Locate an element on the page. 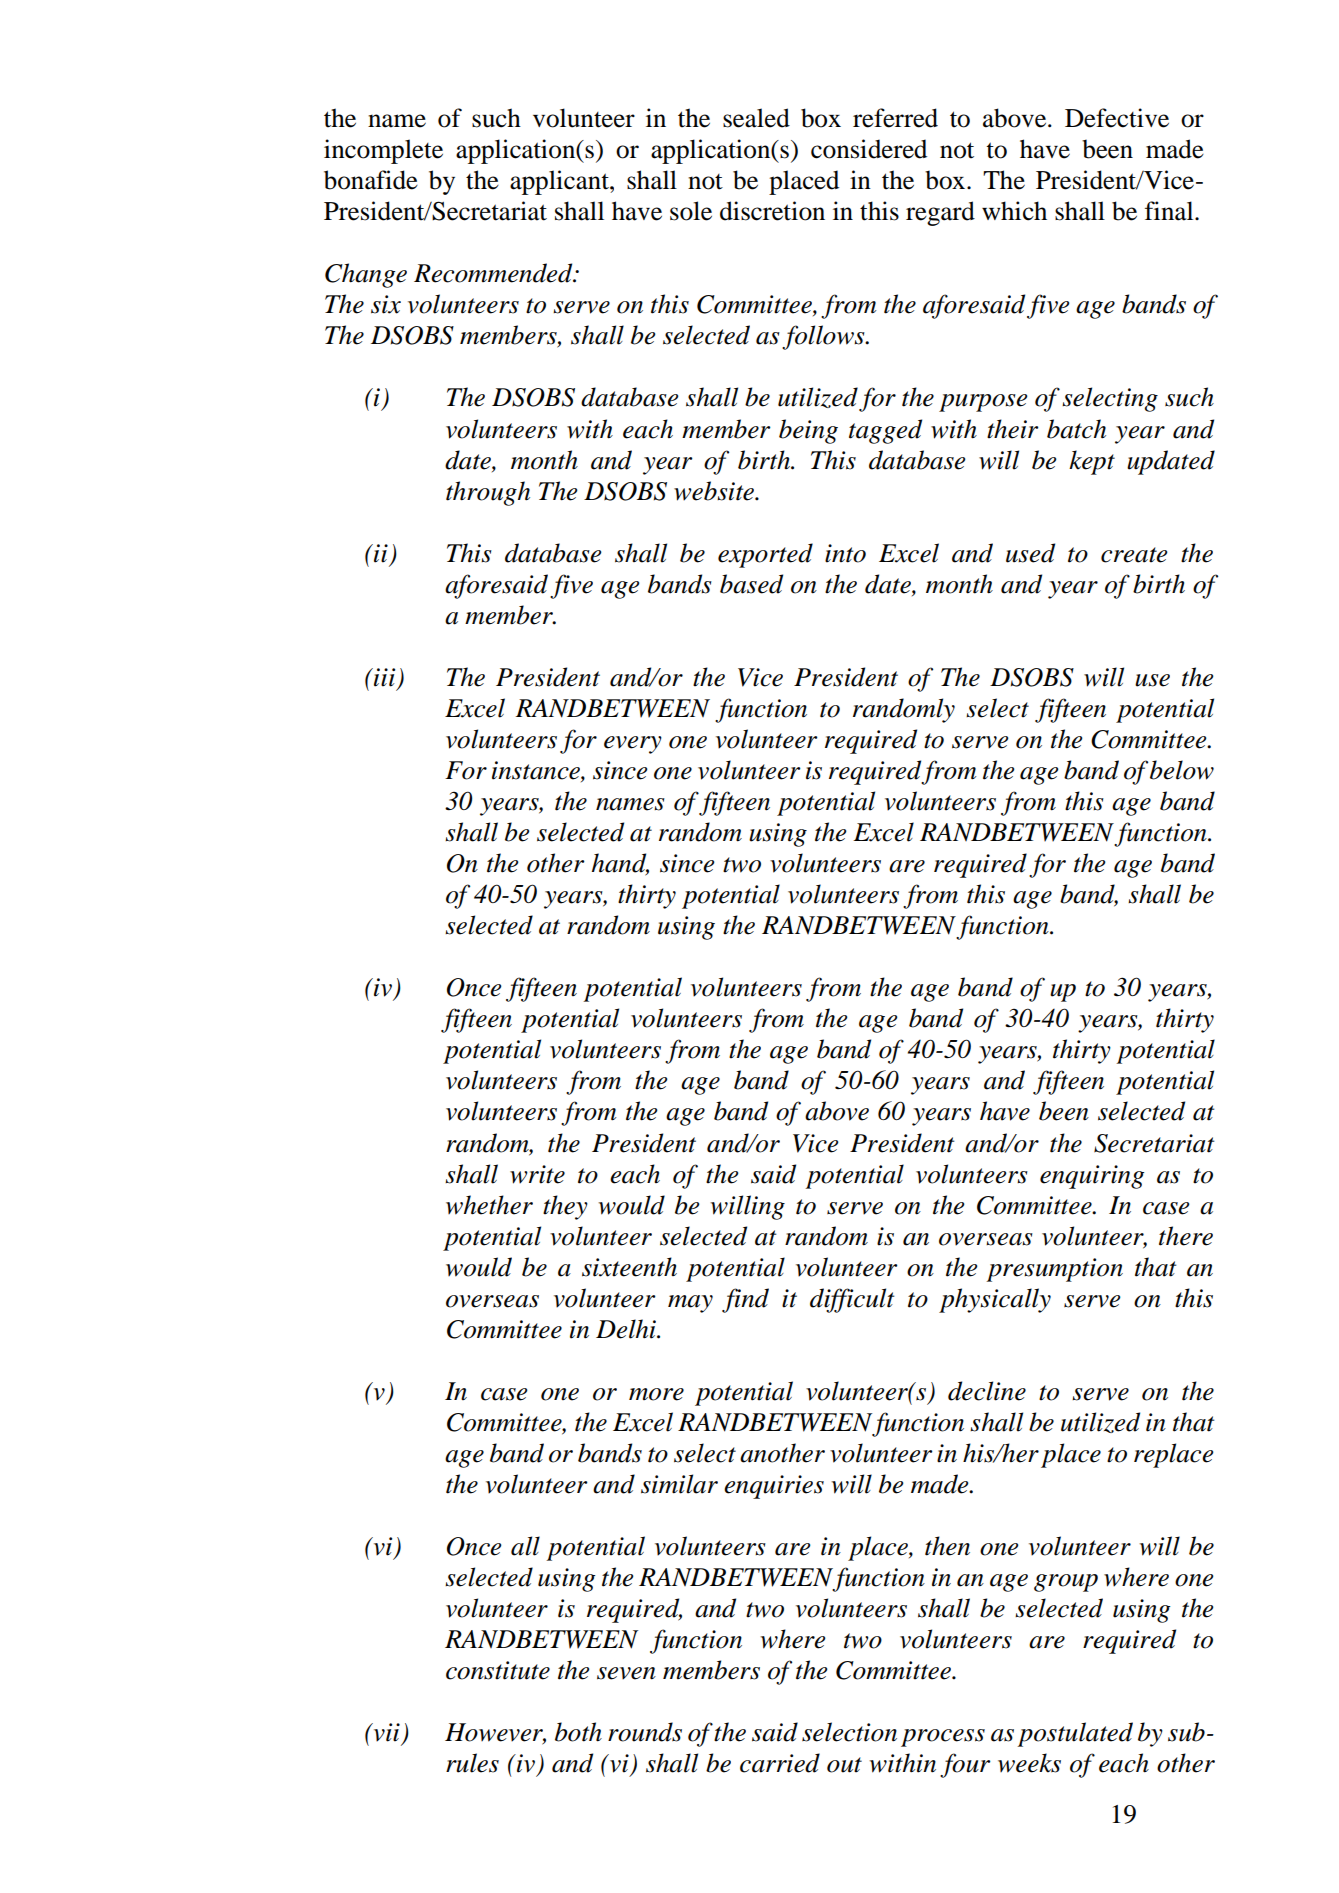  incomplete is located at coordinates (383, 151).
